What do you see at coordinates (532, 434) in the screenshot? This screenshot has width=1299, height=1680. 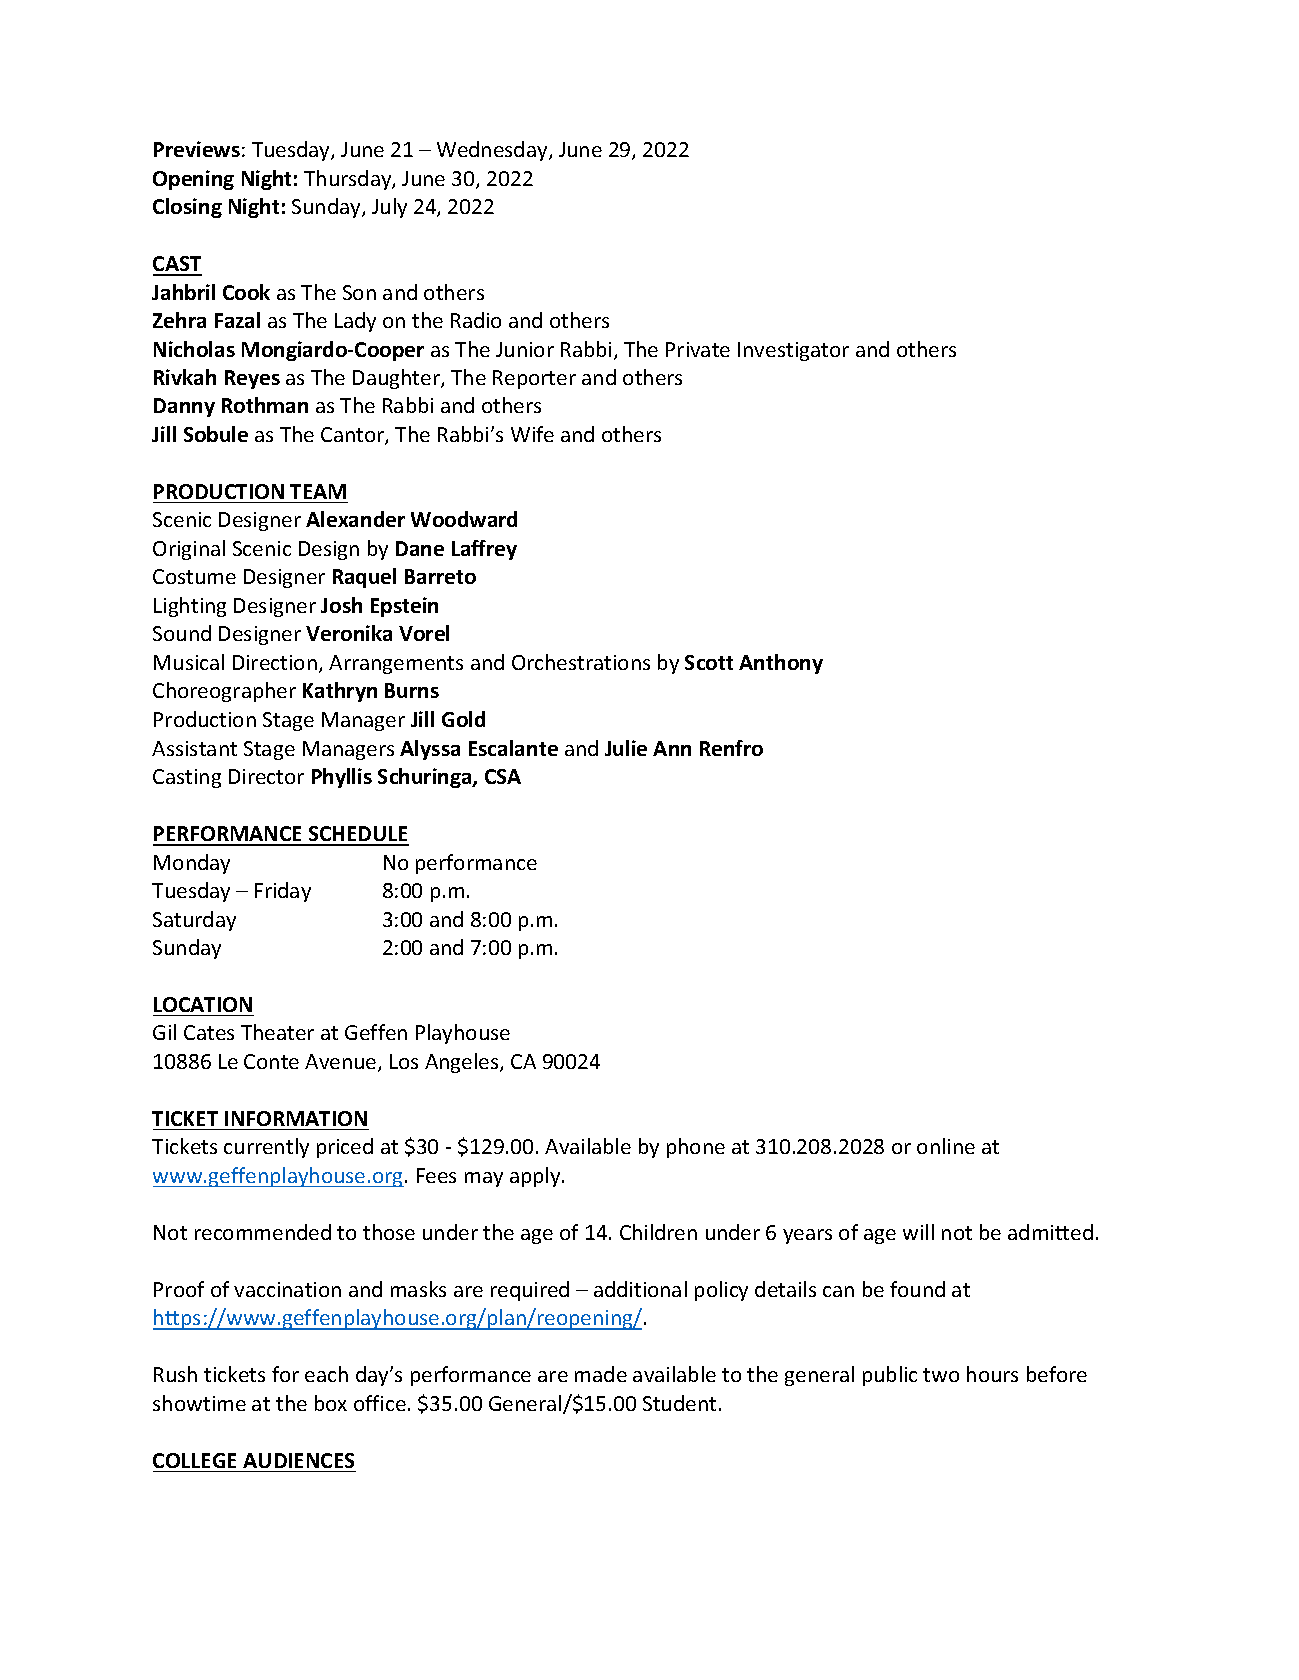 I see `Wife` at bounding box center [532, 434].
